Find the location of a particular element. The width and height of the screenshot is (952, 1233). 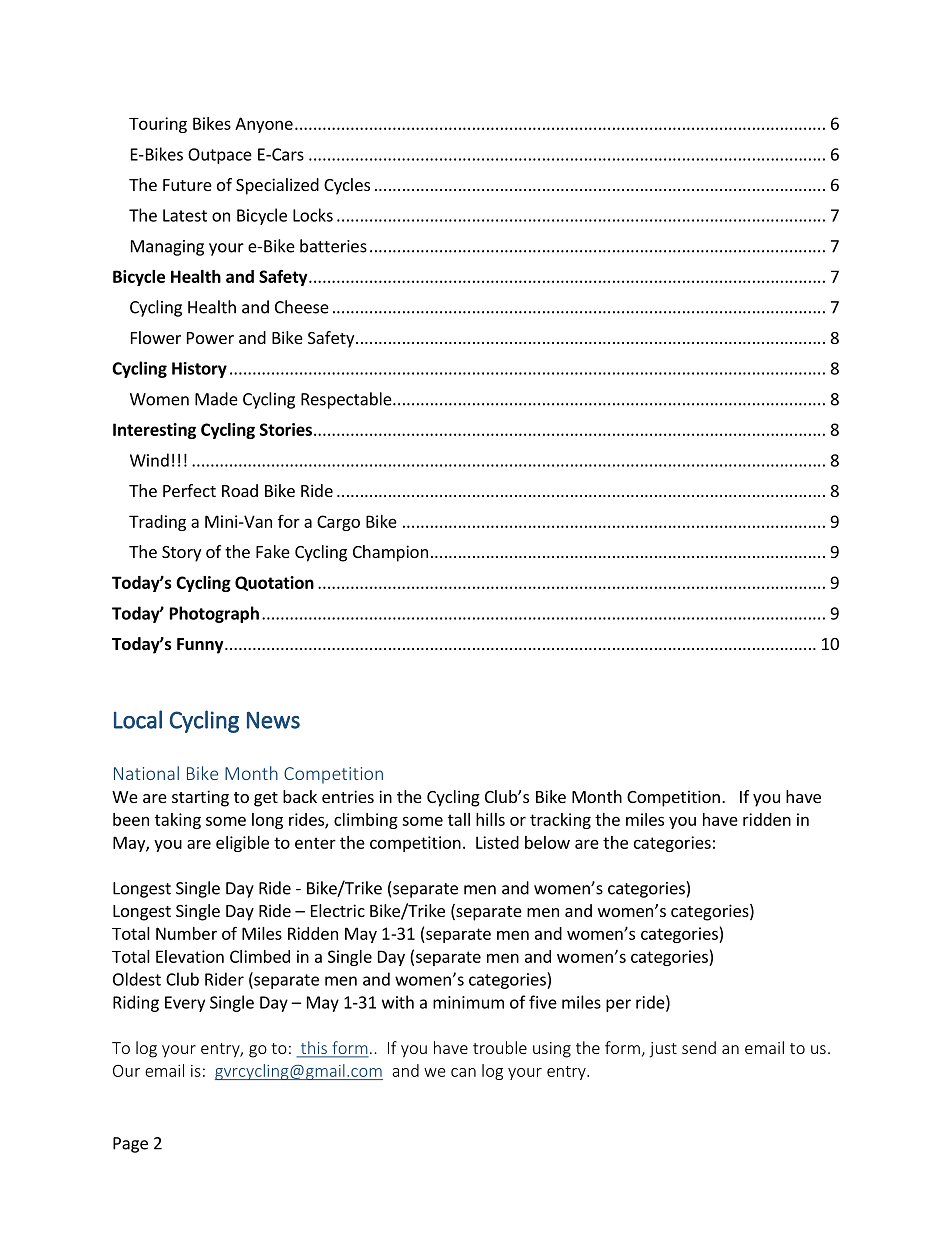

Made is located at coordinates (216, 399).
